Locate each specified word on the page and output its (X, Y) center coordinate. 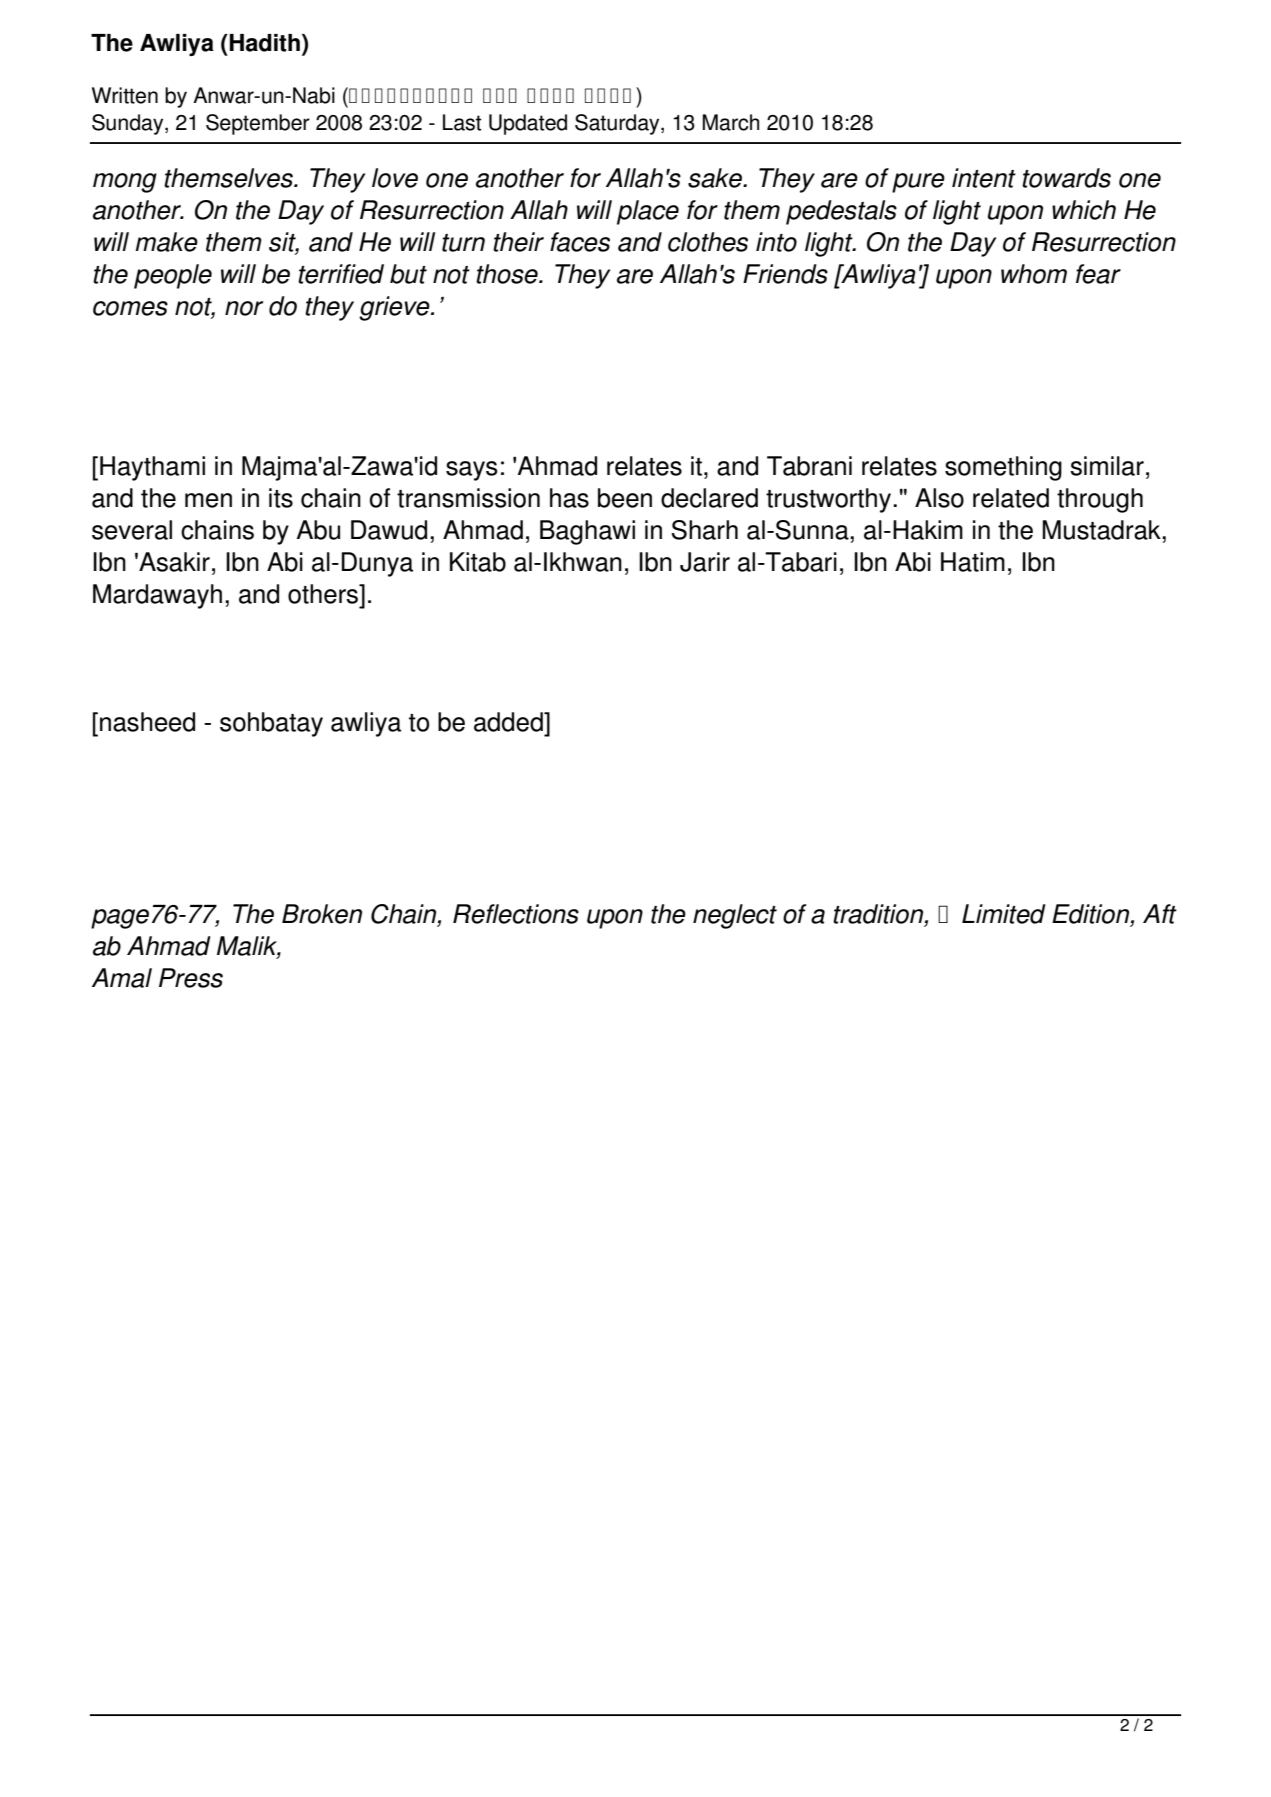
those (508, 274)
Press (191, 978)
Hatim (973, 562)
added (509, 722)
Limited (1004, 914)
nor (244, 308)
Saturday (618, 124)
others (324, 594)
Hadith (264, 43)
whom (1034, 274)
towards (1066, 178)
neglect (735, 916)
